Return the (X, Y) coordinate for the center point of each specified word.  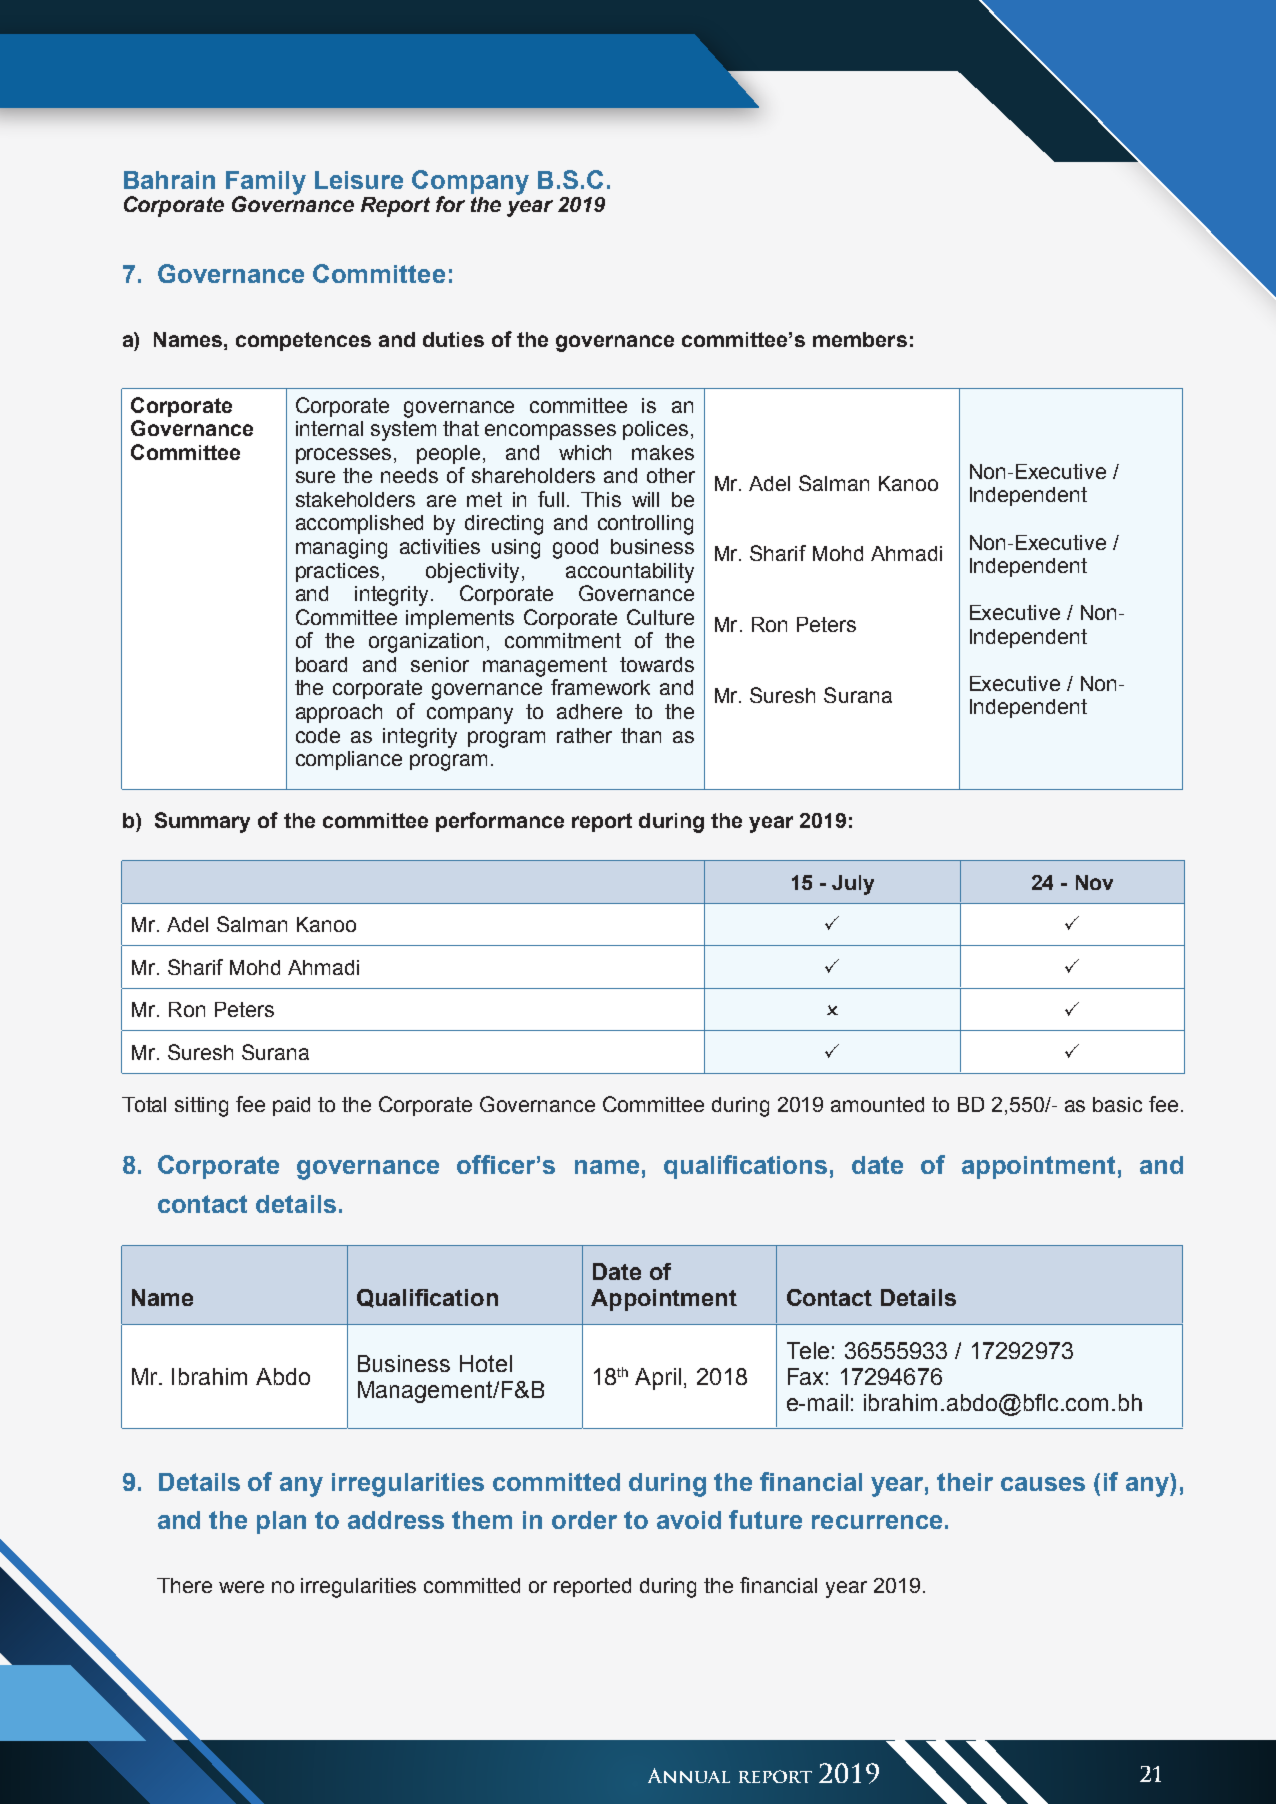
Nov (1094, 882)
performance (500, 822)
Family (266, 184)
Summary (202, 822)
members (860, 339)
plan (281, 1522)
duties (453, 339)
